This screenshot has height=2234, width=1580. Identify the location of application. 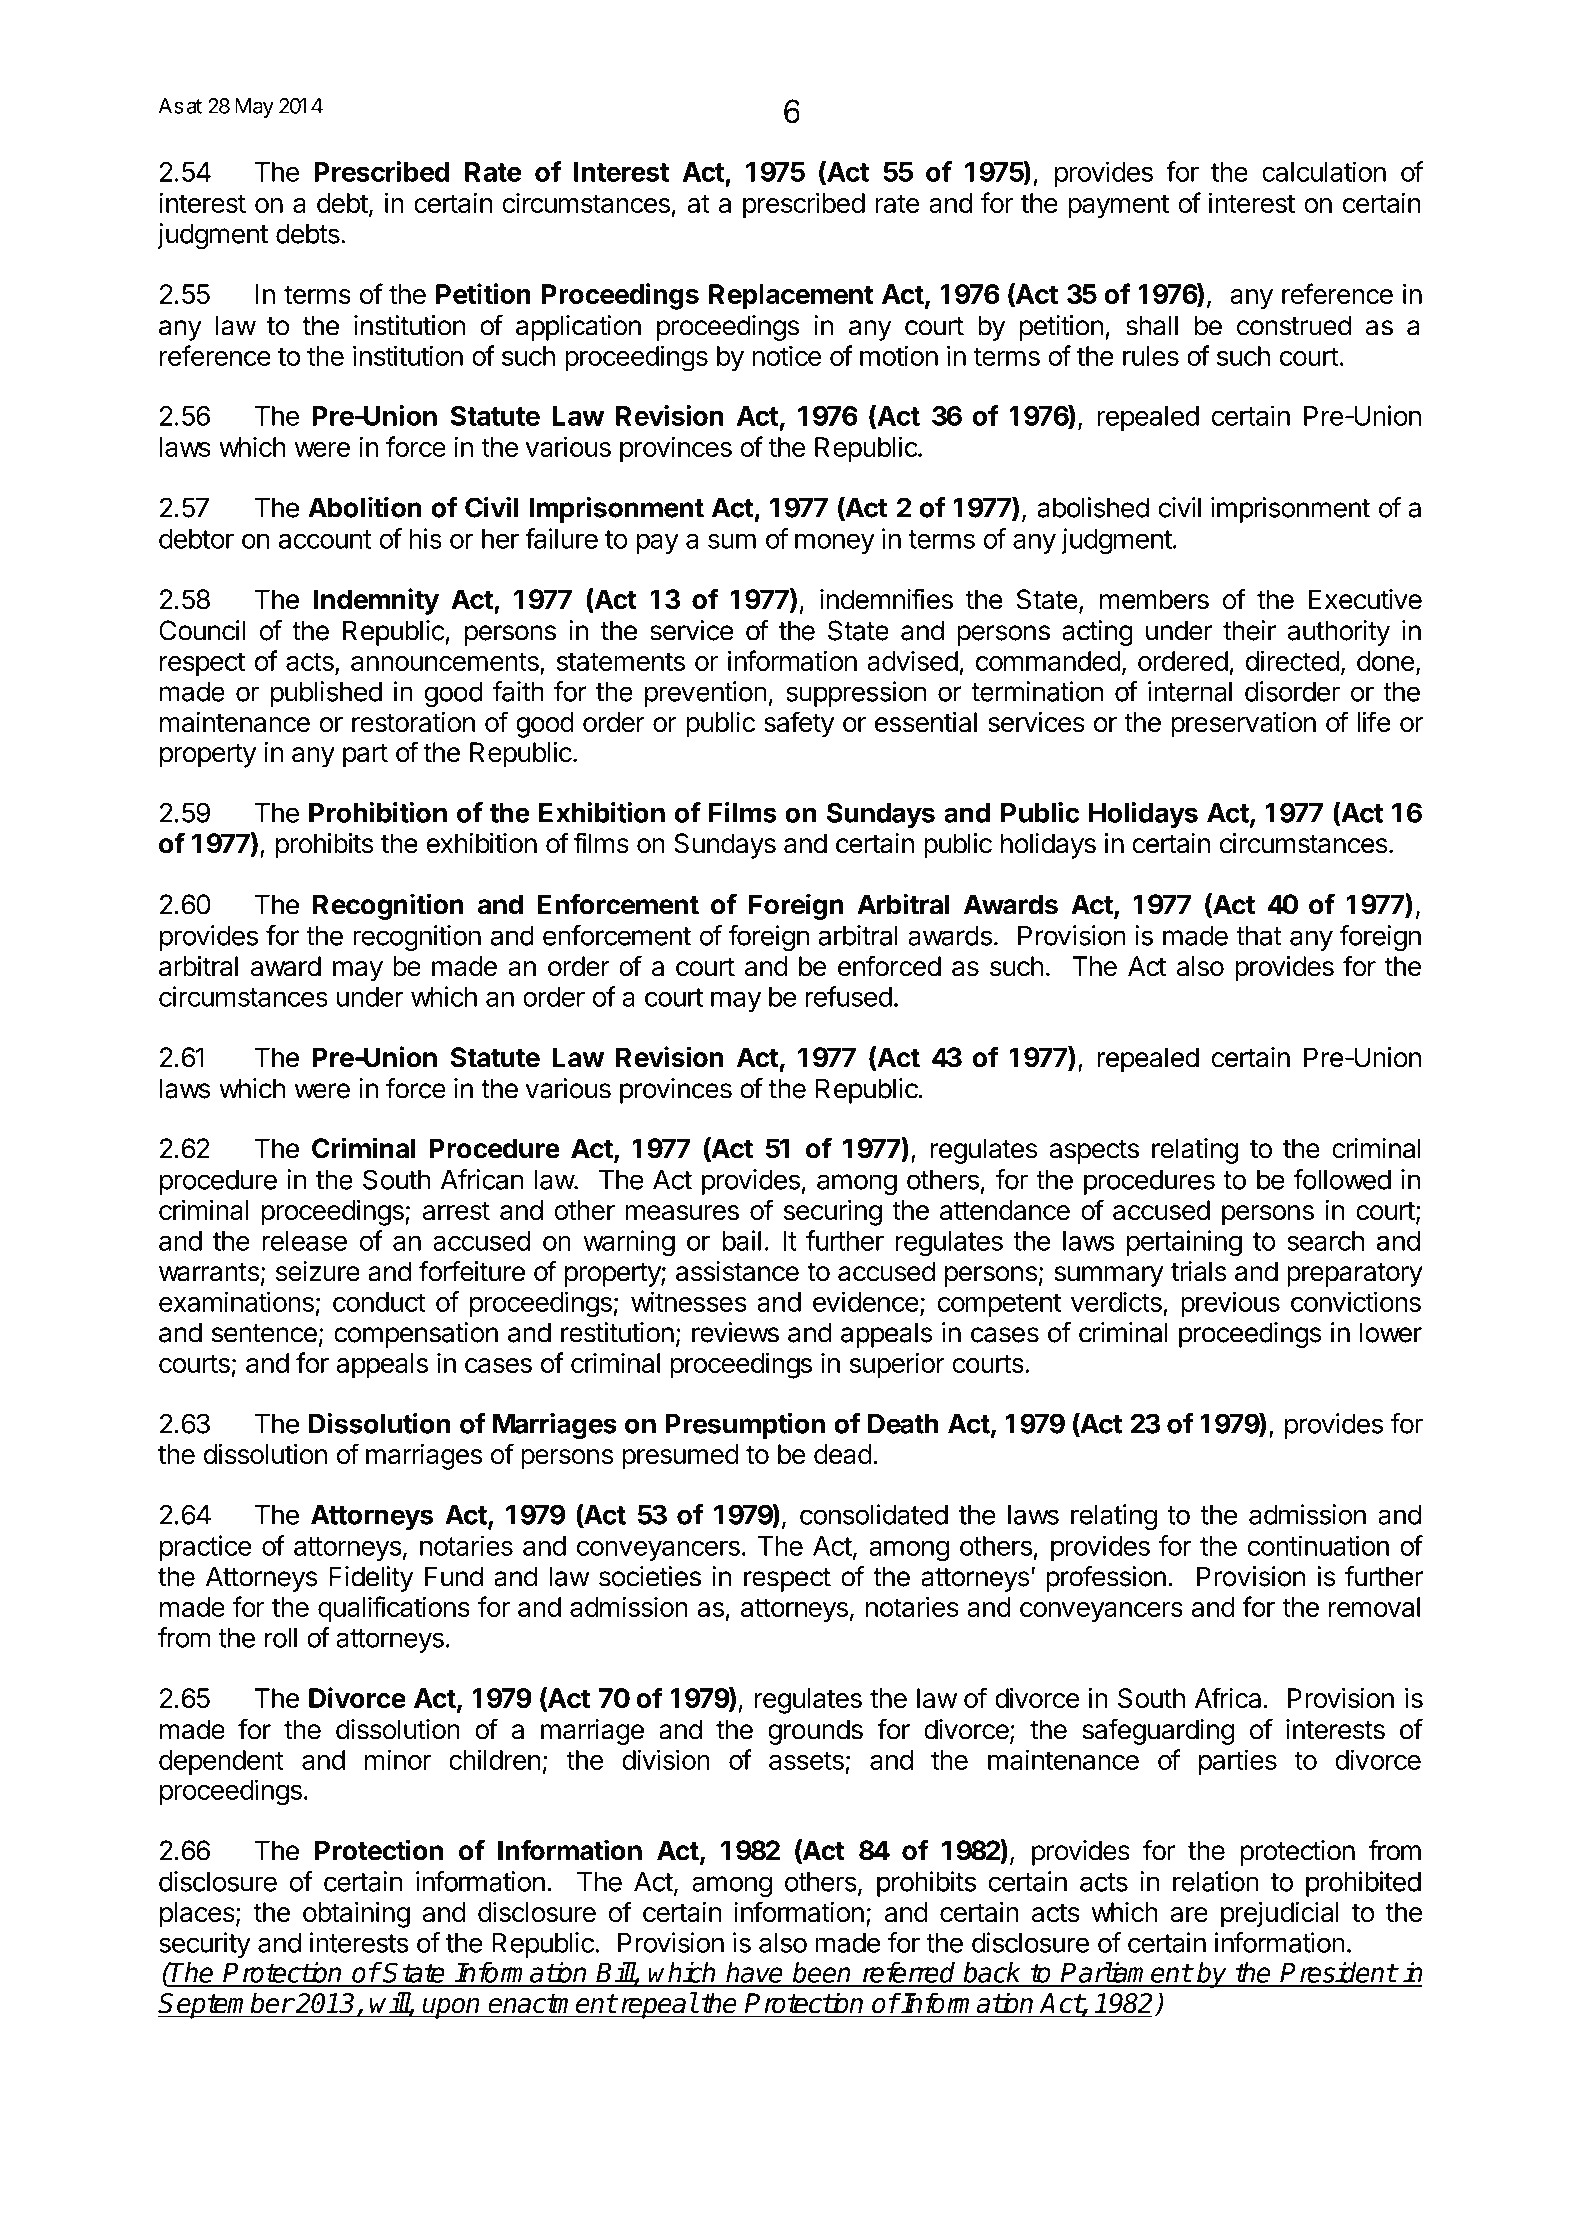
(578, 328).
